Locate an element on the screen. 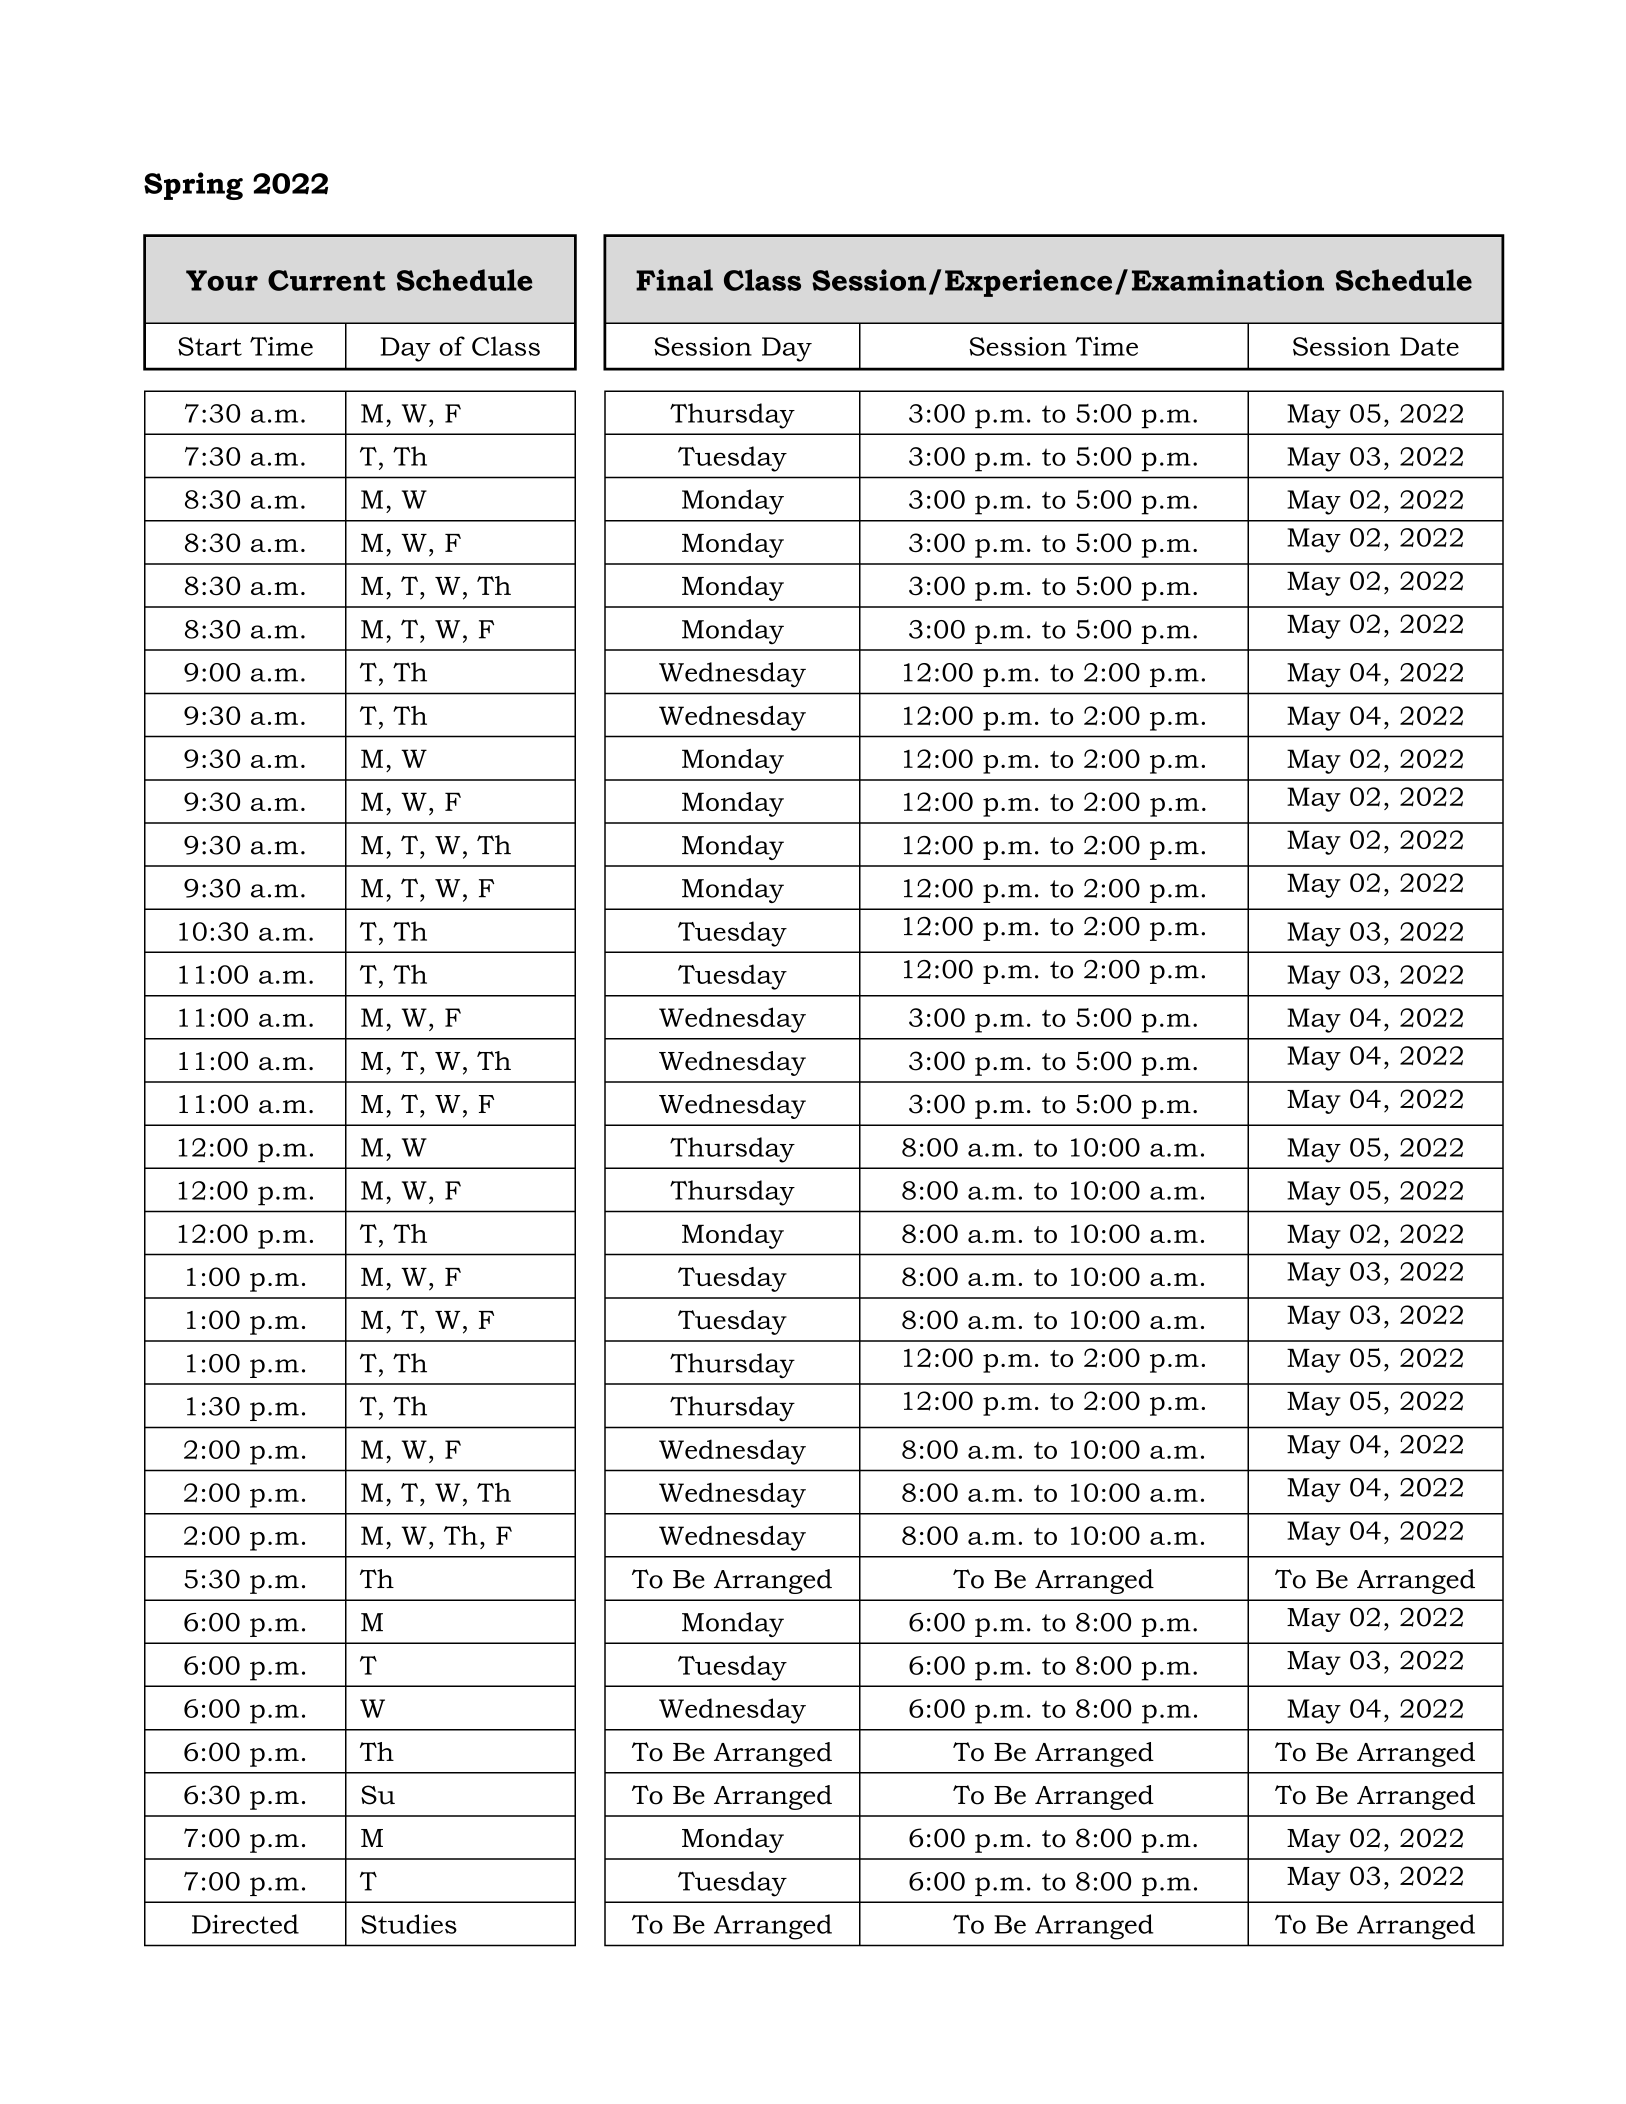 This screenshot has height=2104, width=1626. Current is located at coordinates (326, 280).
